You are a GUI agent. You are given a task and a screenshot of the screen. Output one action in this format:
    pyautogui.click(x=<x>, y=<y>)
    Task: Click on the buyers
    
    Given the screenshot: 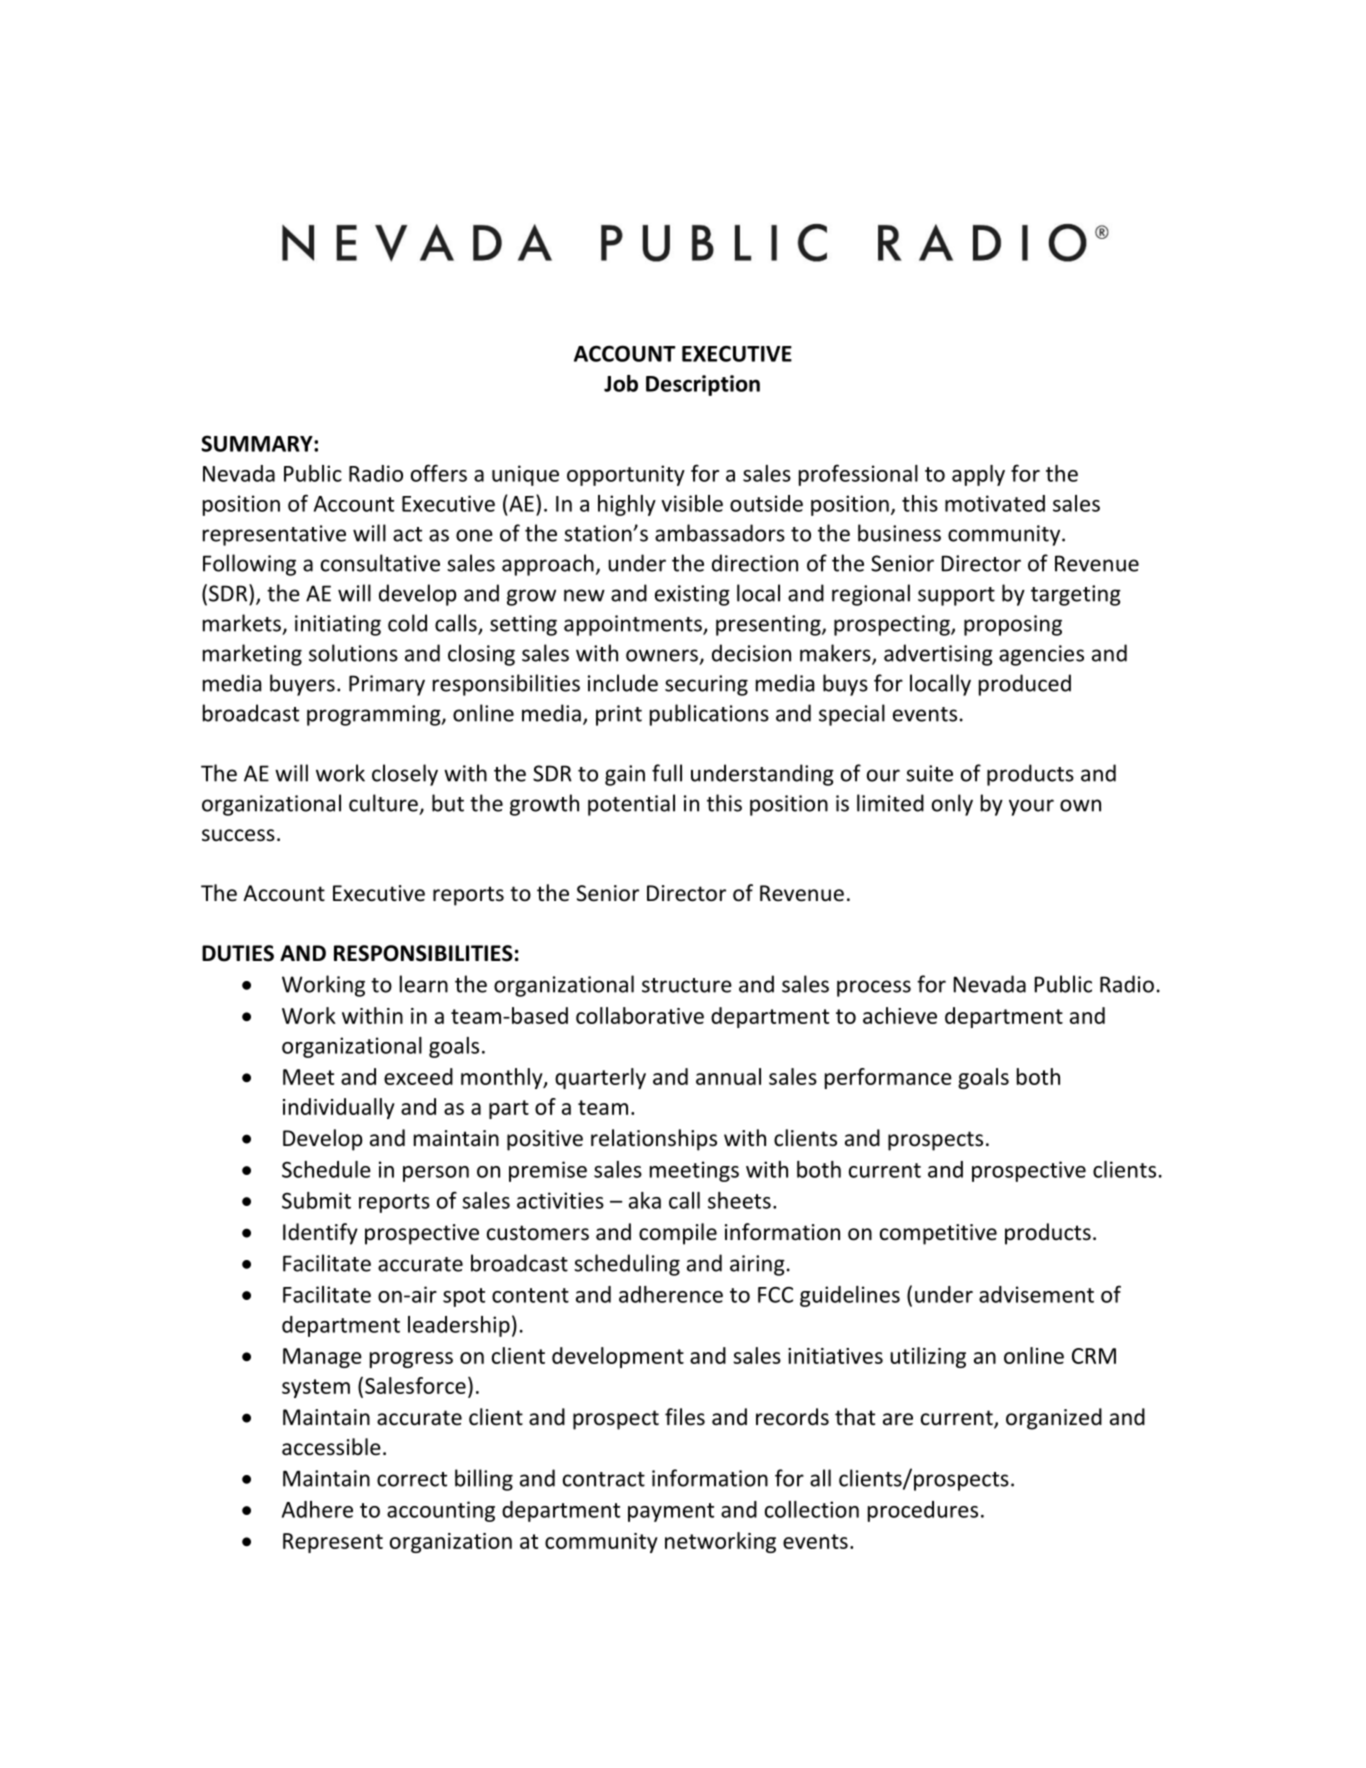 What is the action you would take?
    pyautogui.click(x=302, y=685)
